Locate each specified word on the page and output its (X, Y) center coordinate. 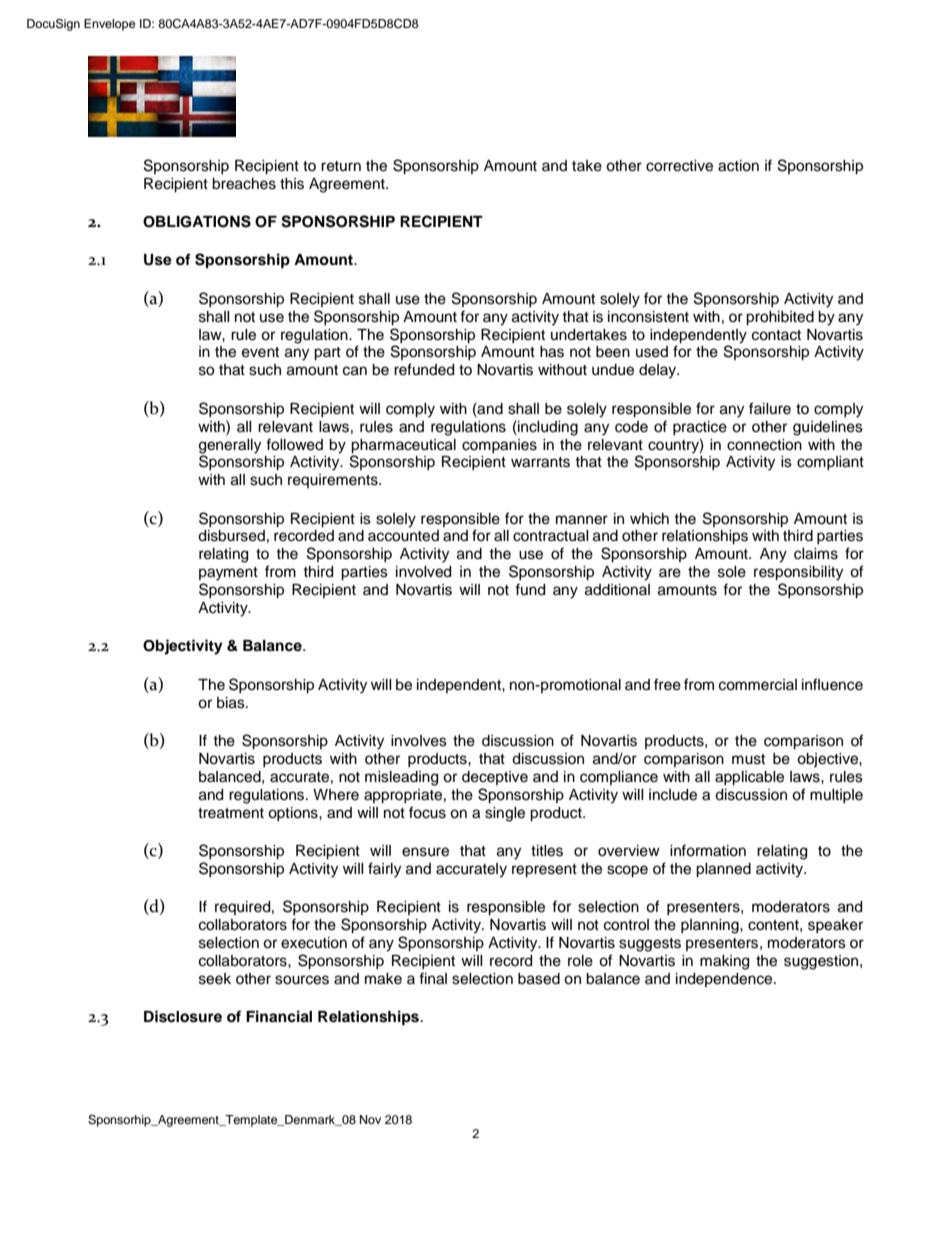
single (505, 814)
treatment (231, 813)
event (260, 352)
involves (419, 741)
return (341, 166)
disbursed (231, 536)
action (738, 166)
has (552, 352)
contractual (551, 536)
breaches (244, 184)
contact (776, 335)
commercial (758, 685)
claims (816, 554)
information (708, 850)
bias (232, 703)
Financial (279, 1016)
